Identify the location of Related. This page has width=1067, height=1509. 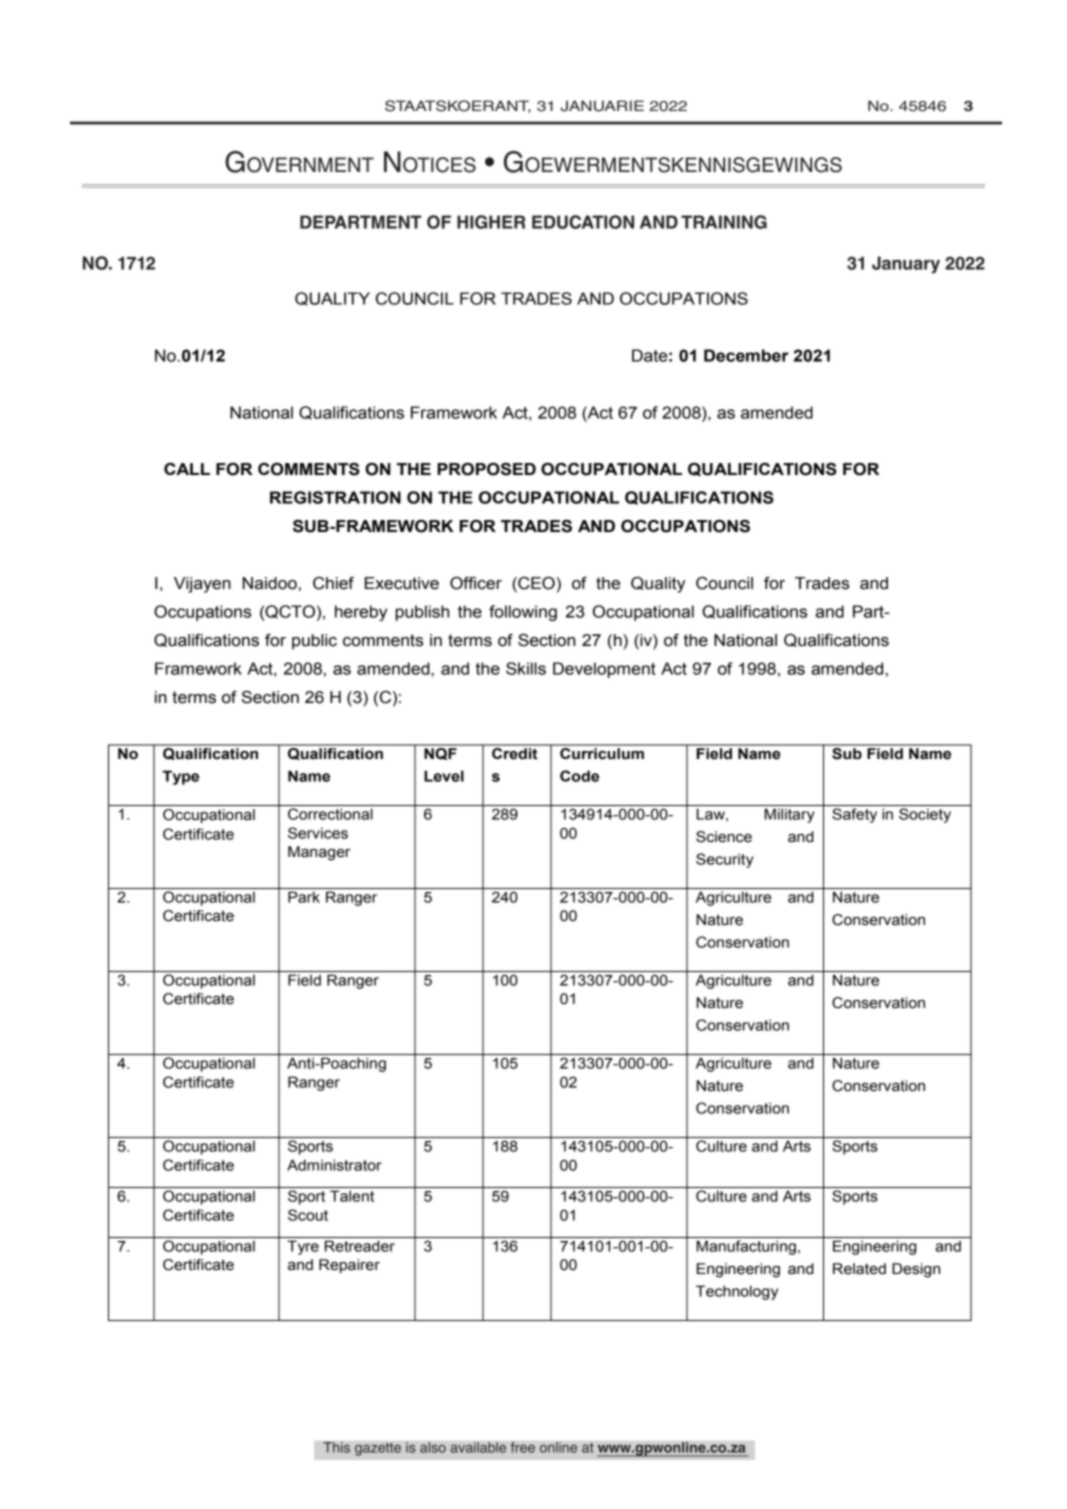
(859, 1269).
